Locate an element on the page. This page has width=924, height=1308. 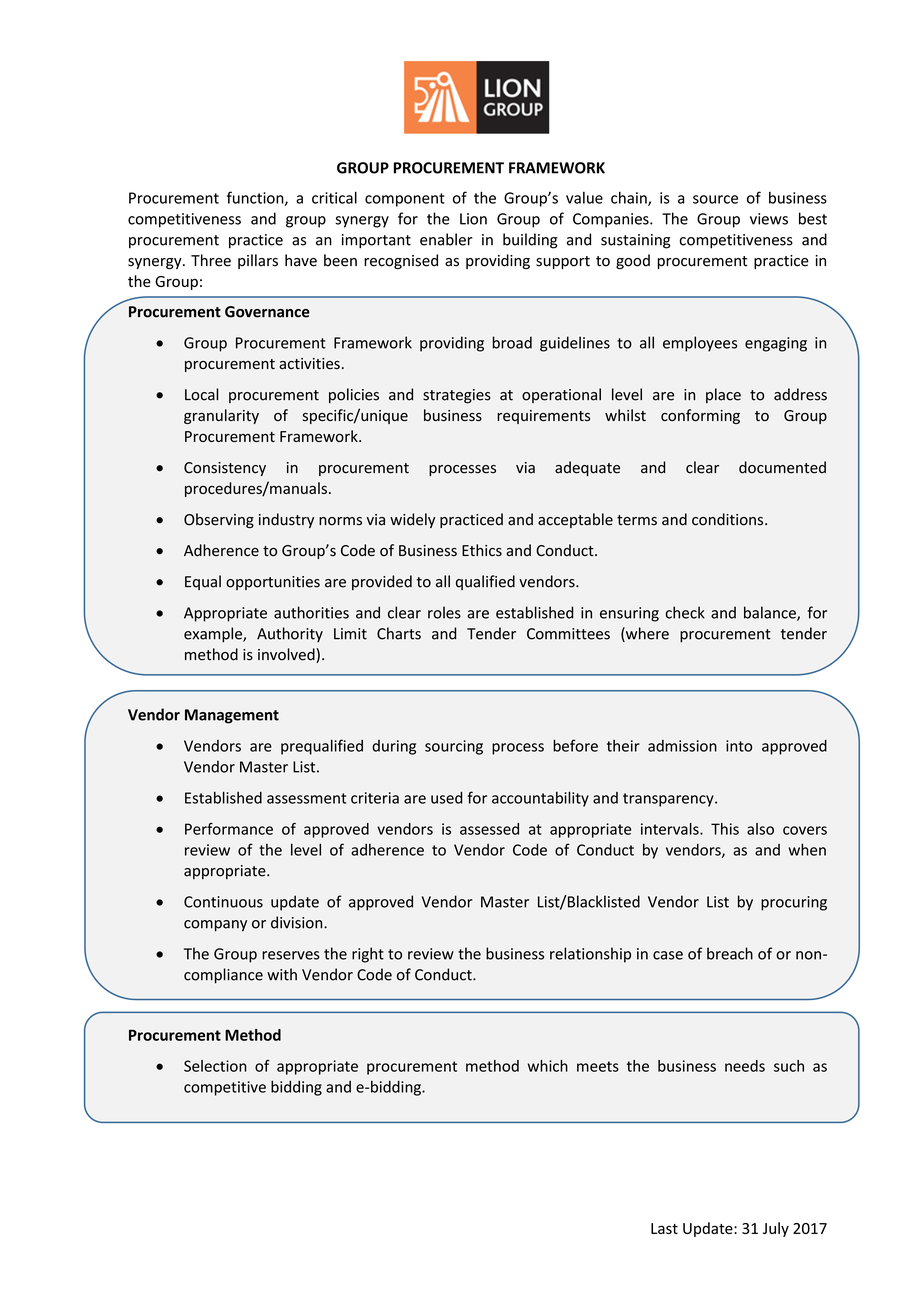
views is located at coordinates (769, 219).
